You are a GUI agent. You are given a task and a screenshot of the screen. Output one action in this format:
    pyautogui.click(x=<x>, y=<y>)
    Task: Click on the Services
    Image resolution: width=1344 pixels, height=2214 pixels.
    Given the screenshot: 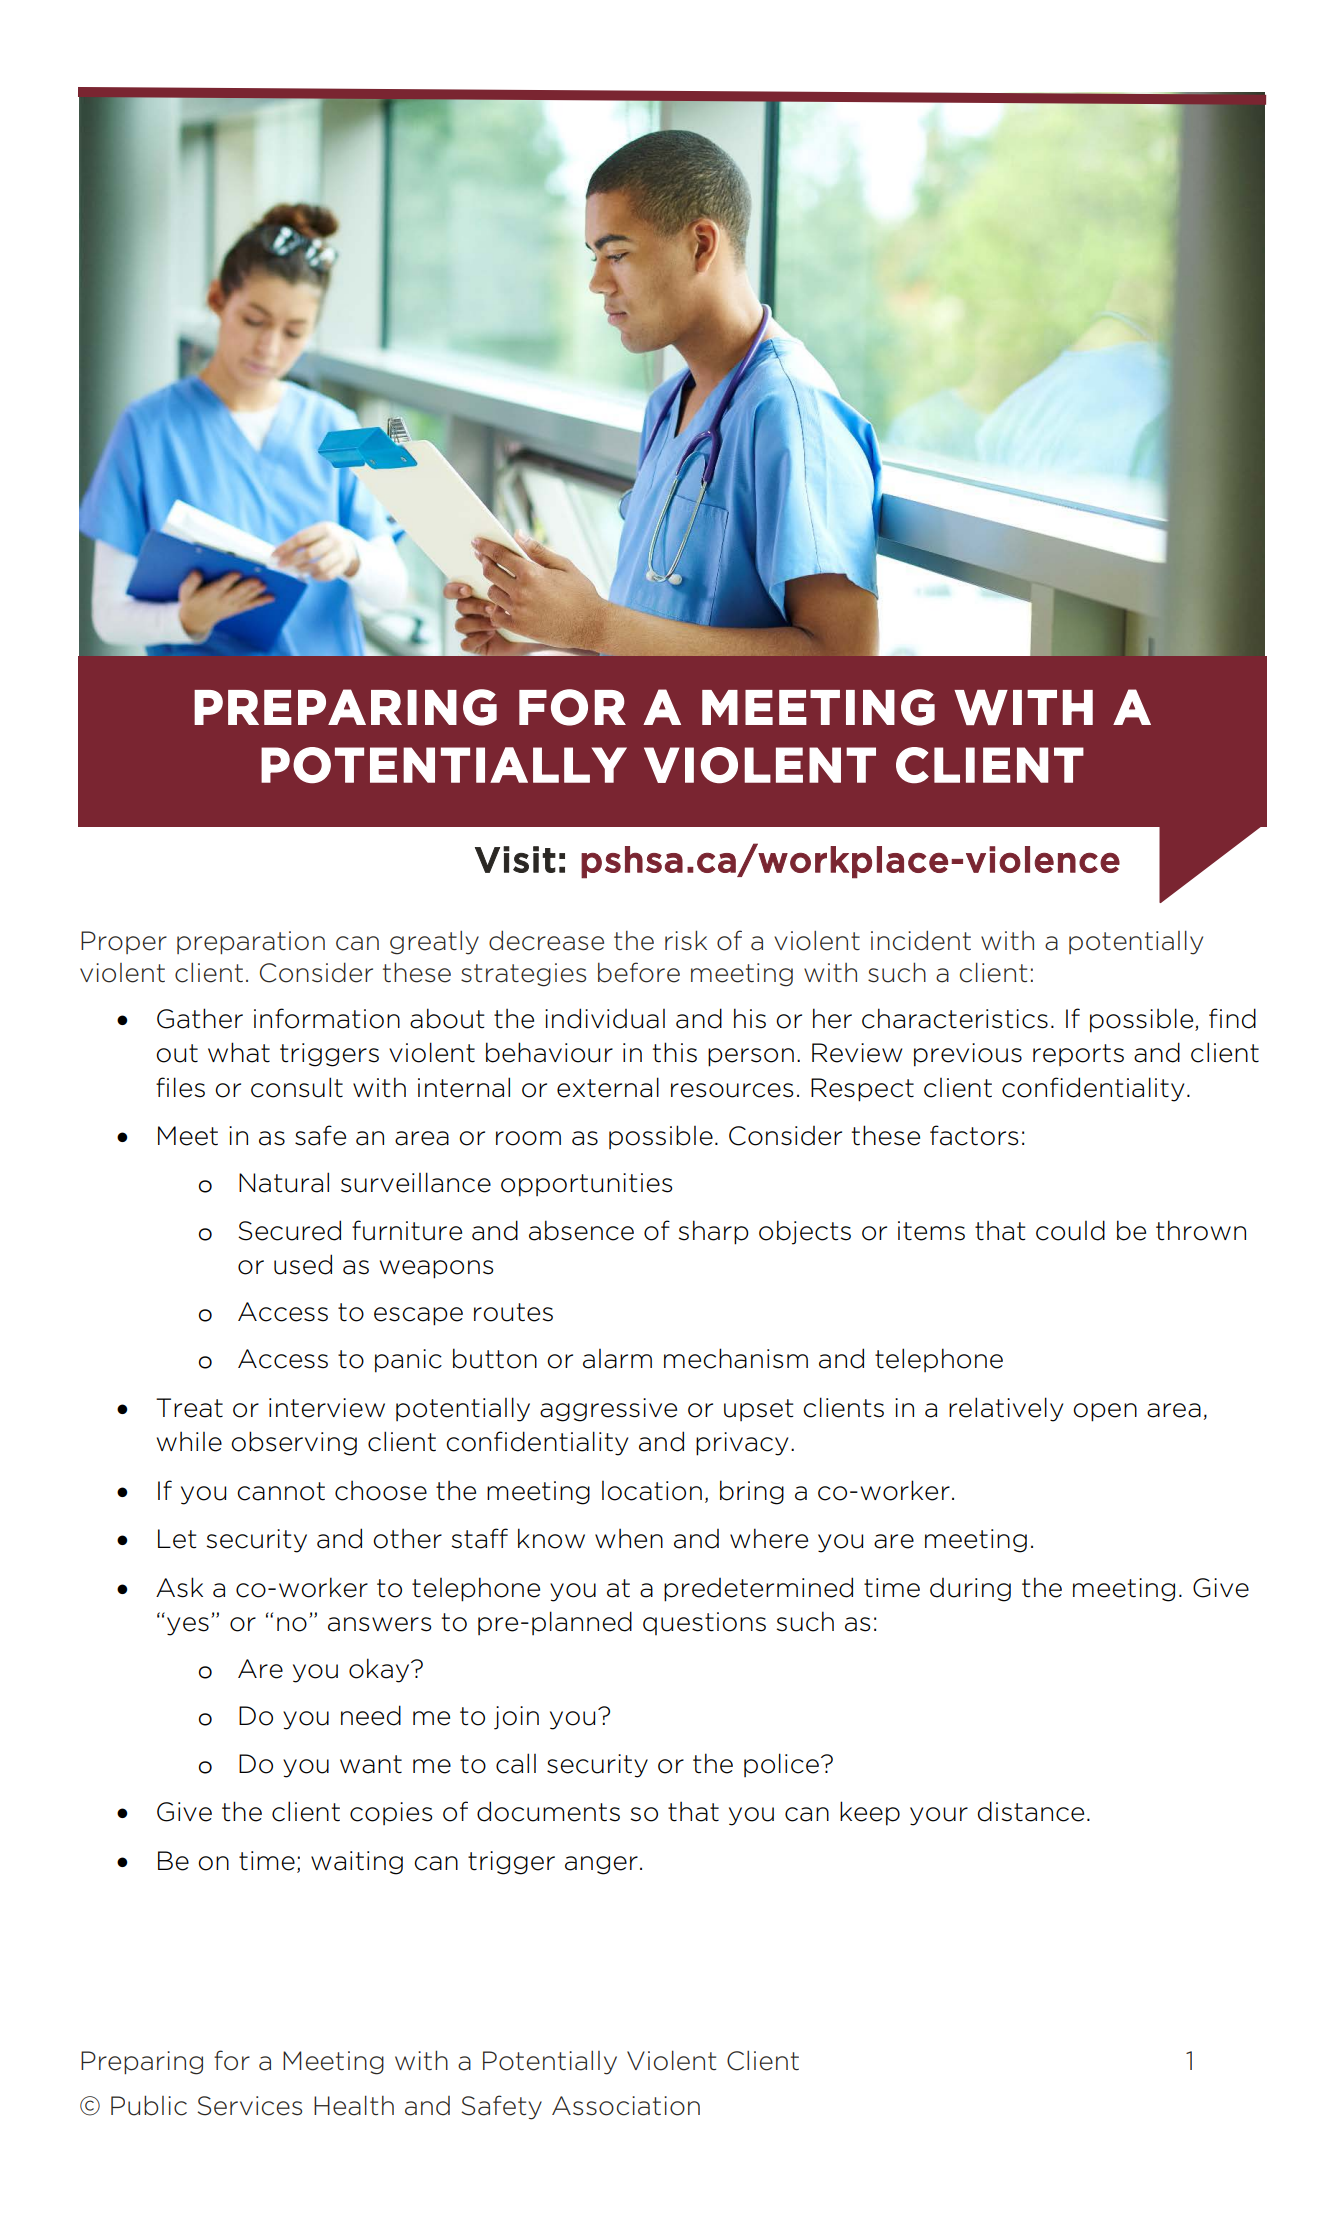 What is the action you would take?
    pyautogui.click(x=249, y=2106)
